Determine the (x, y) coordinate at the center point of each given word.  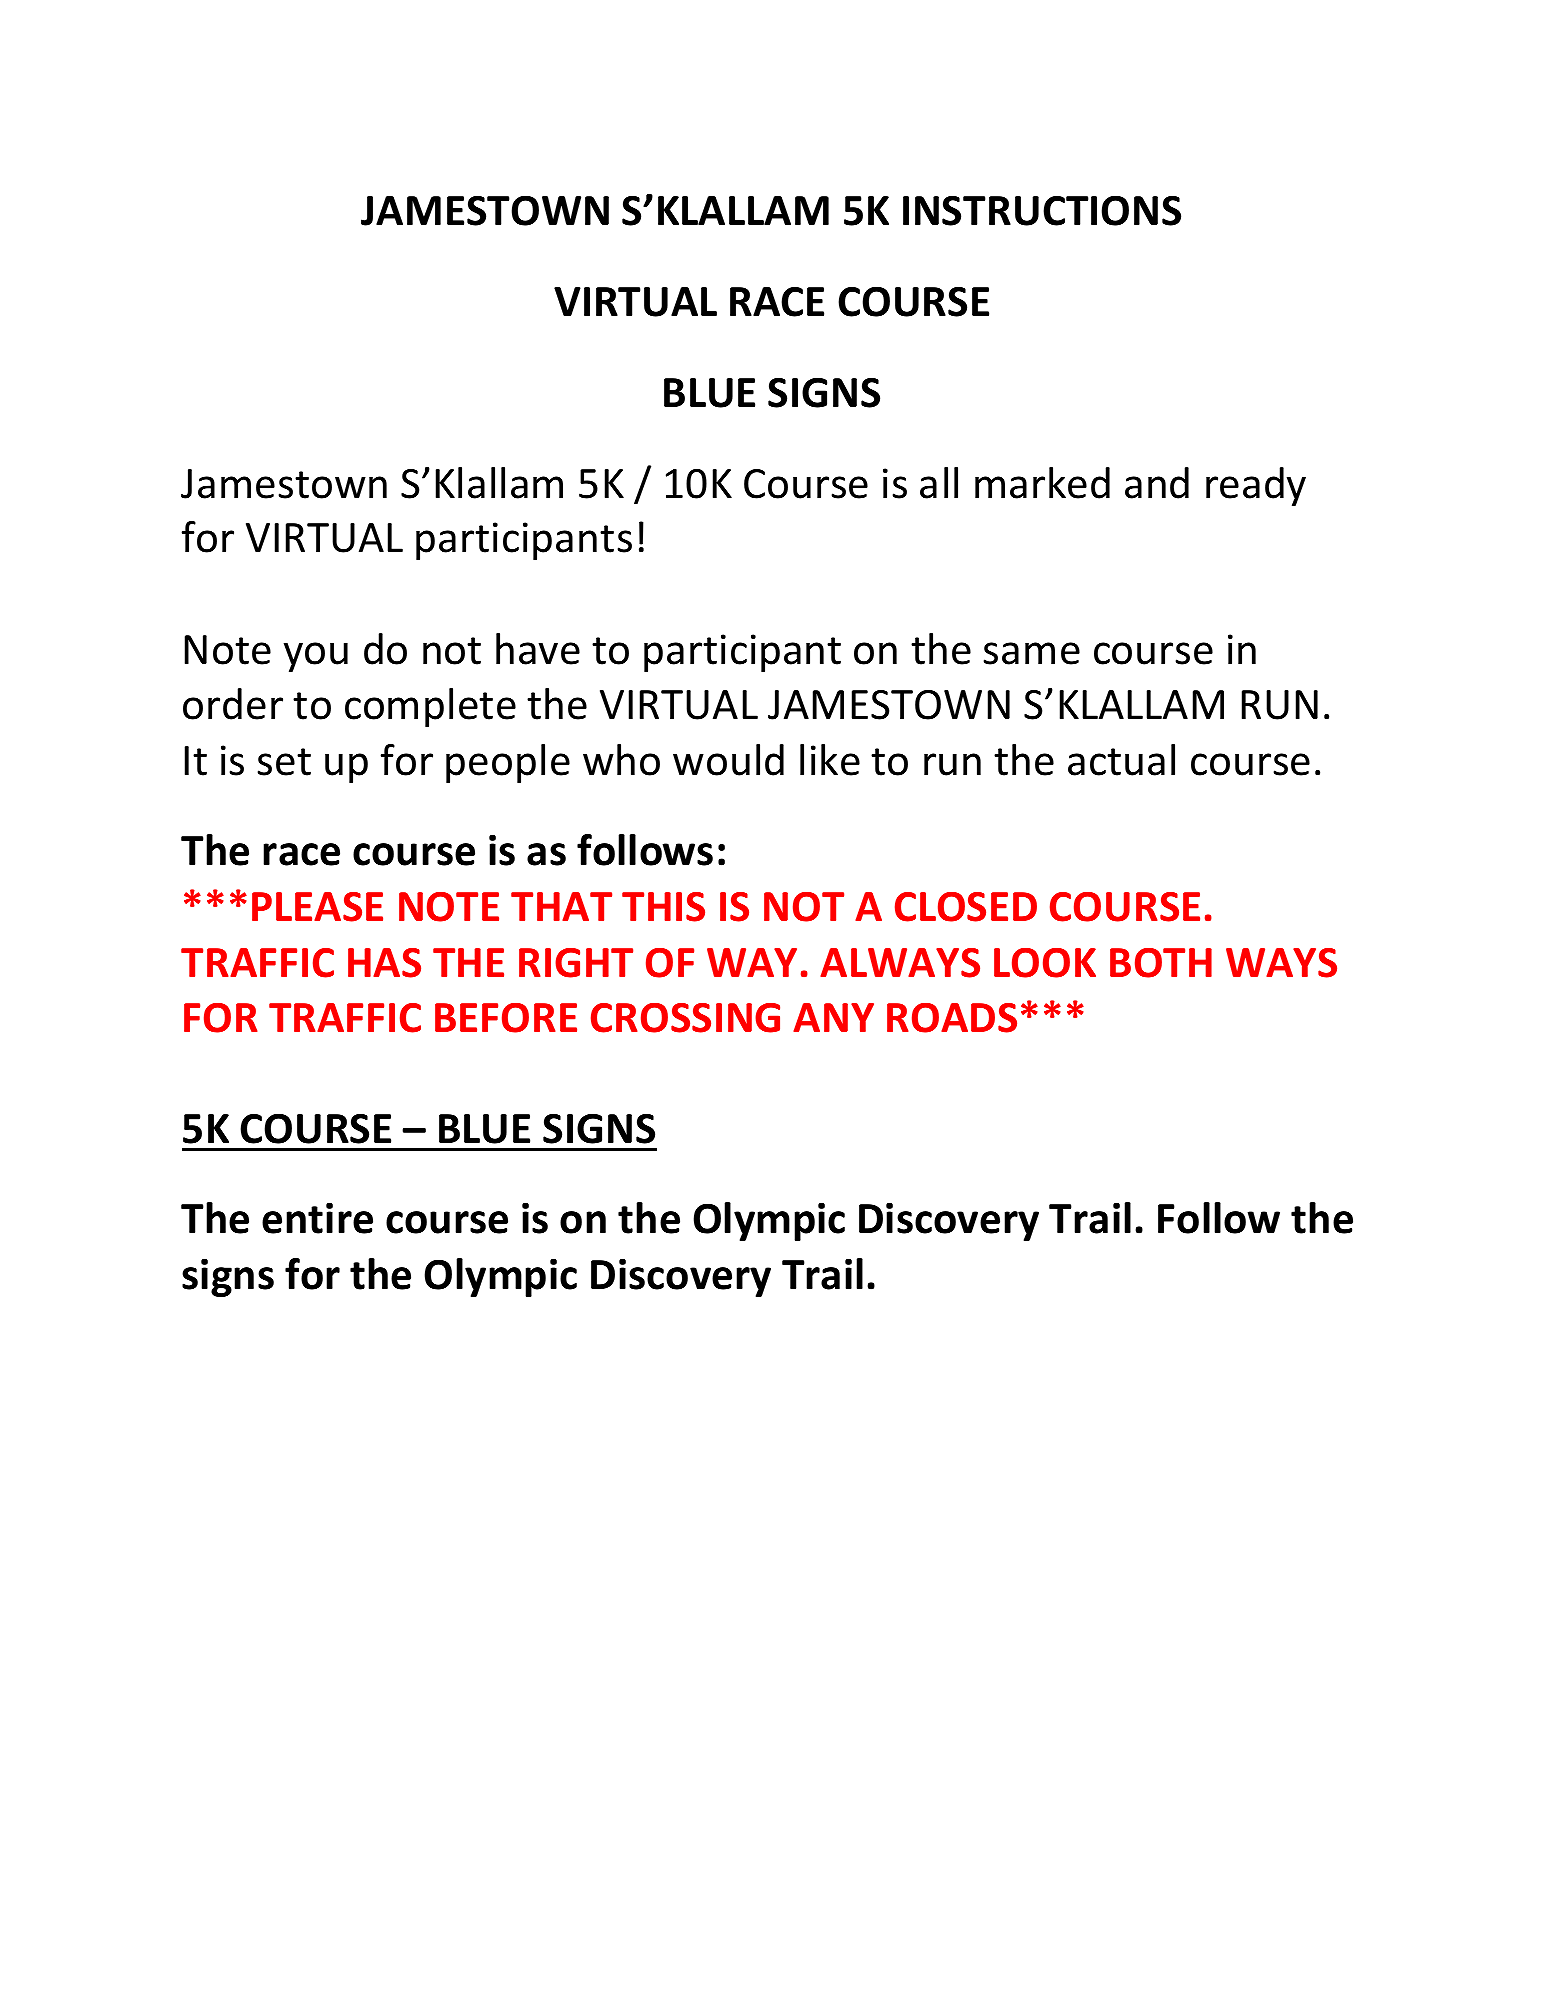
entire (317, 1218)
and (1157, 483)
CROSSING (685, 1018)
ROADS (952, 1018)
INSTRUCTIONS (1042, 210)
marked (1042, 483)
